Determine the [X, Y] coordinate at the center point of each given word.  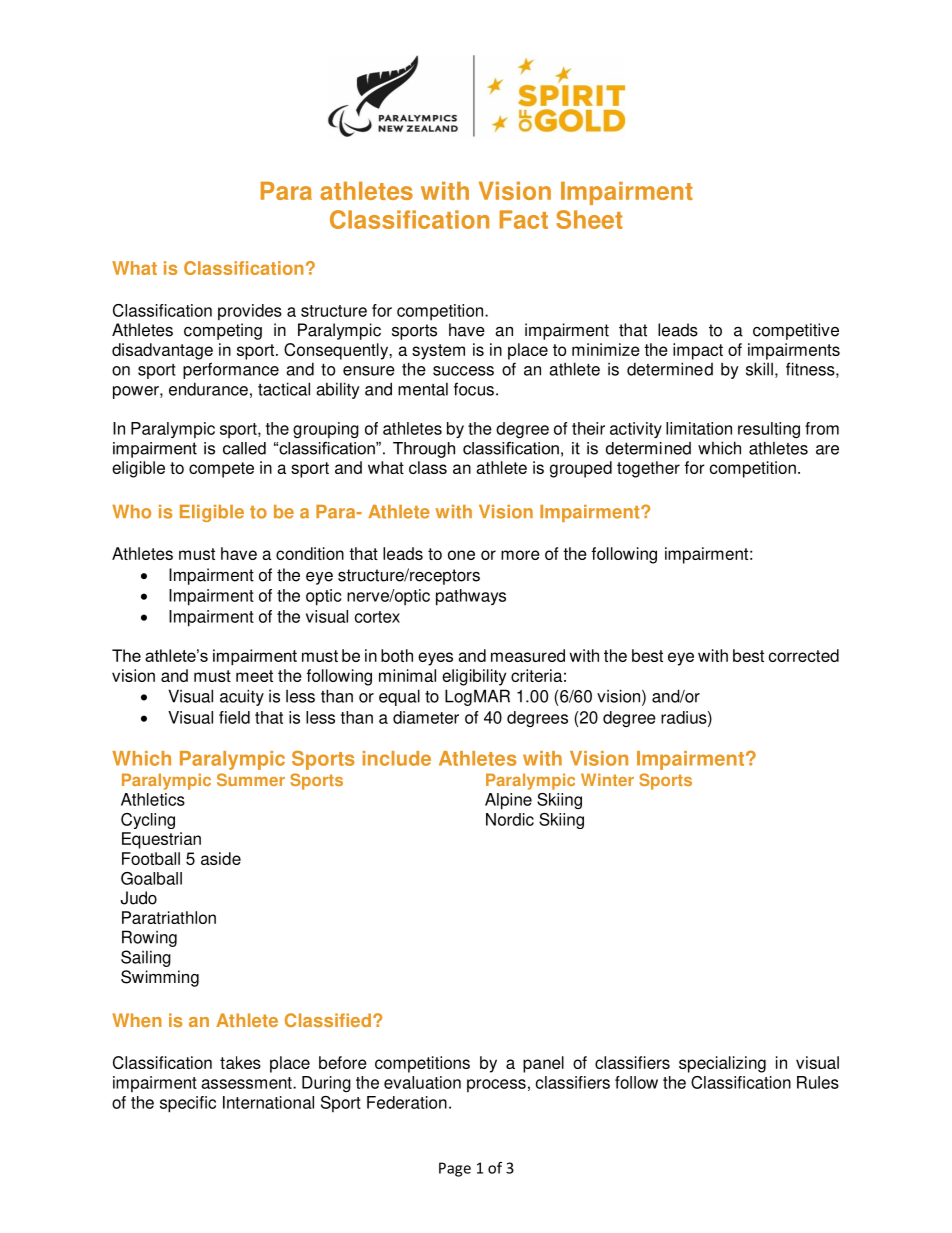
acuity [242, 697]
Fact [524, 219]
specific [188, 1104]
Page [455, 1169]
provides [250, 312]
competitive [796, 331]
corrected [804, 655]
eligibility [474, 677]
